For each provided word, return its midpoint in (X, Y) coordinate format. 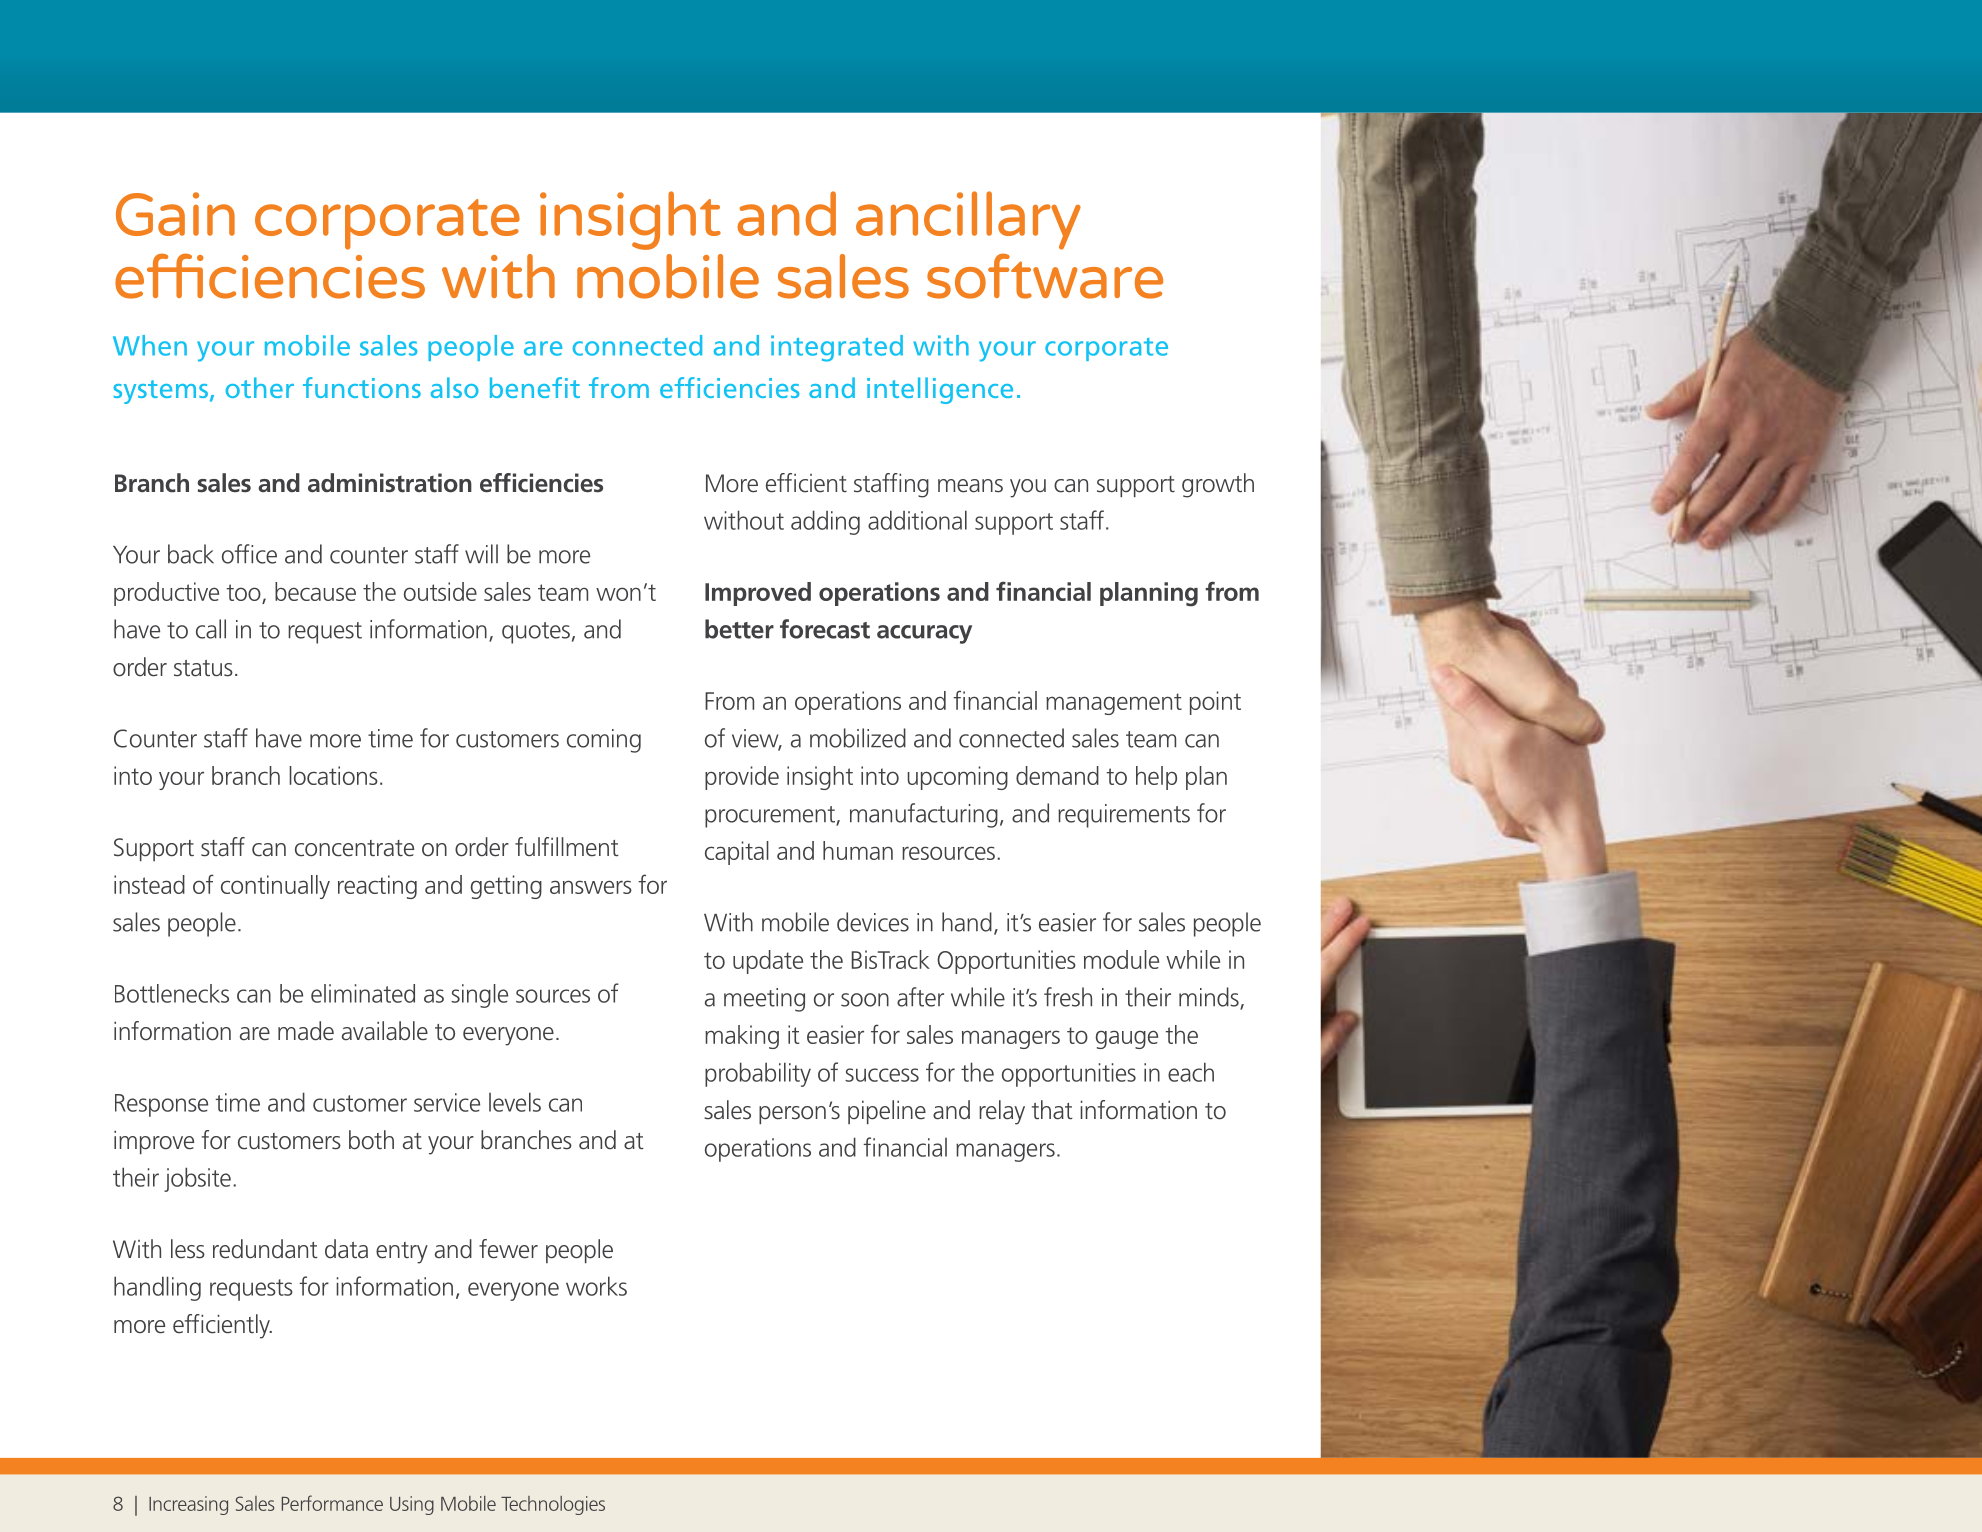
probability (758, 1074)
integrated (837, 348)
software (1045, 276)
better (739, 629)
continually (275, 887)
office (249, 554)
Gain (175, 214)
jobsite (197, 1179)
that (1052, 1110)
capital (737, 853)
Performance (332, 1503)
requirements (1124, 816)
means (970, 486)
